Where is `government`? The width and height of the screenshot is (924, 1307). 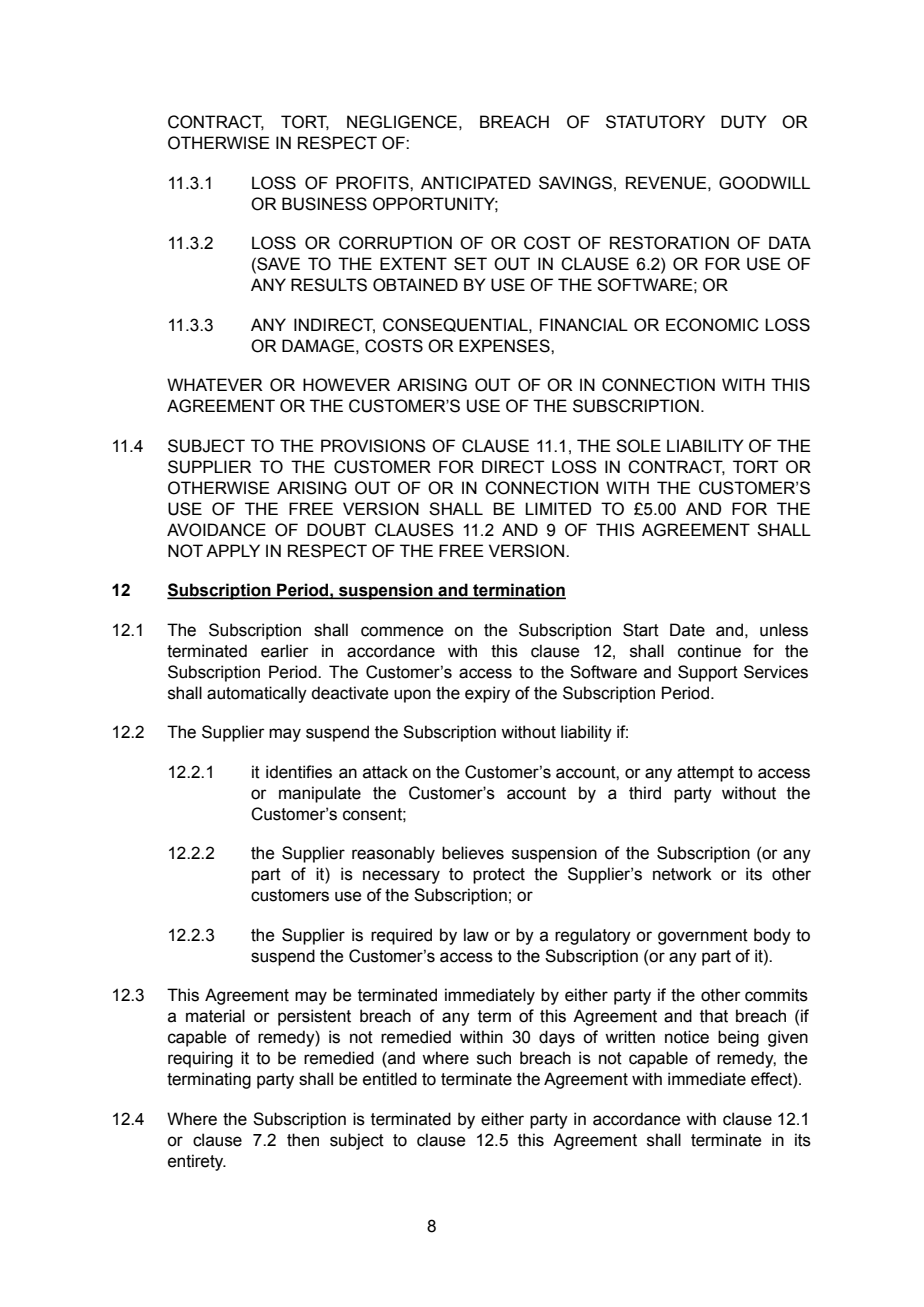 government is located at coordinates (703, 937).
